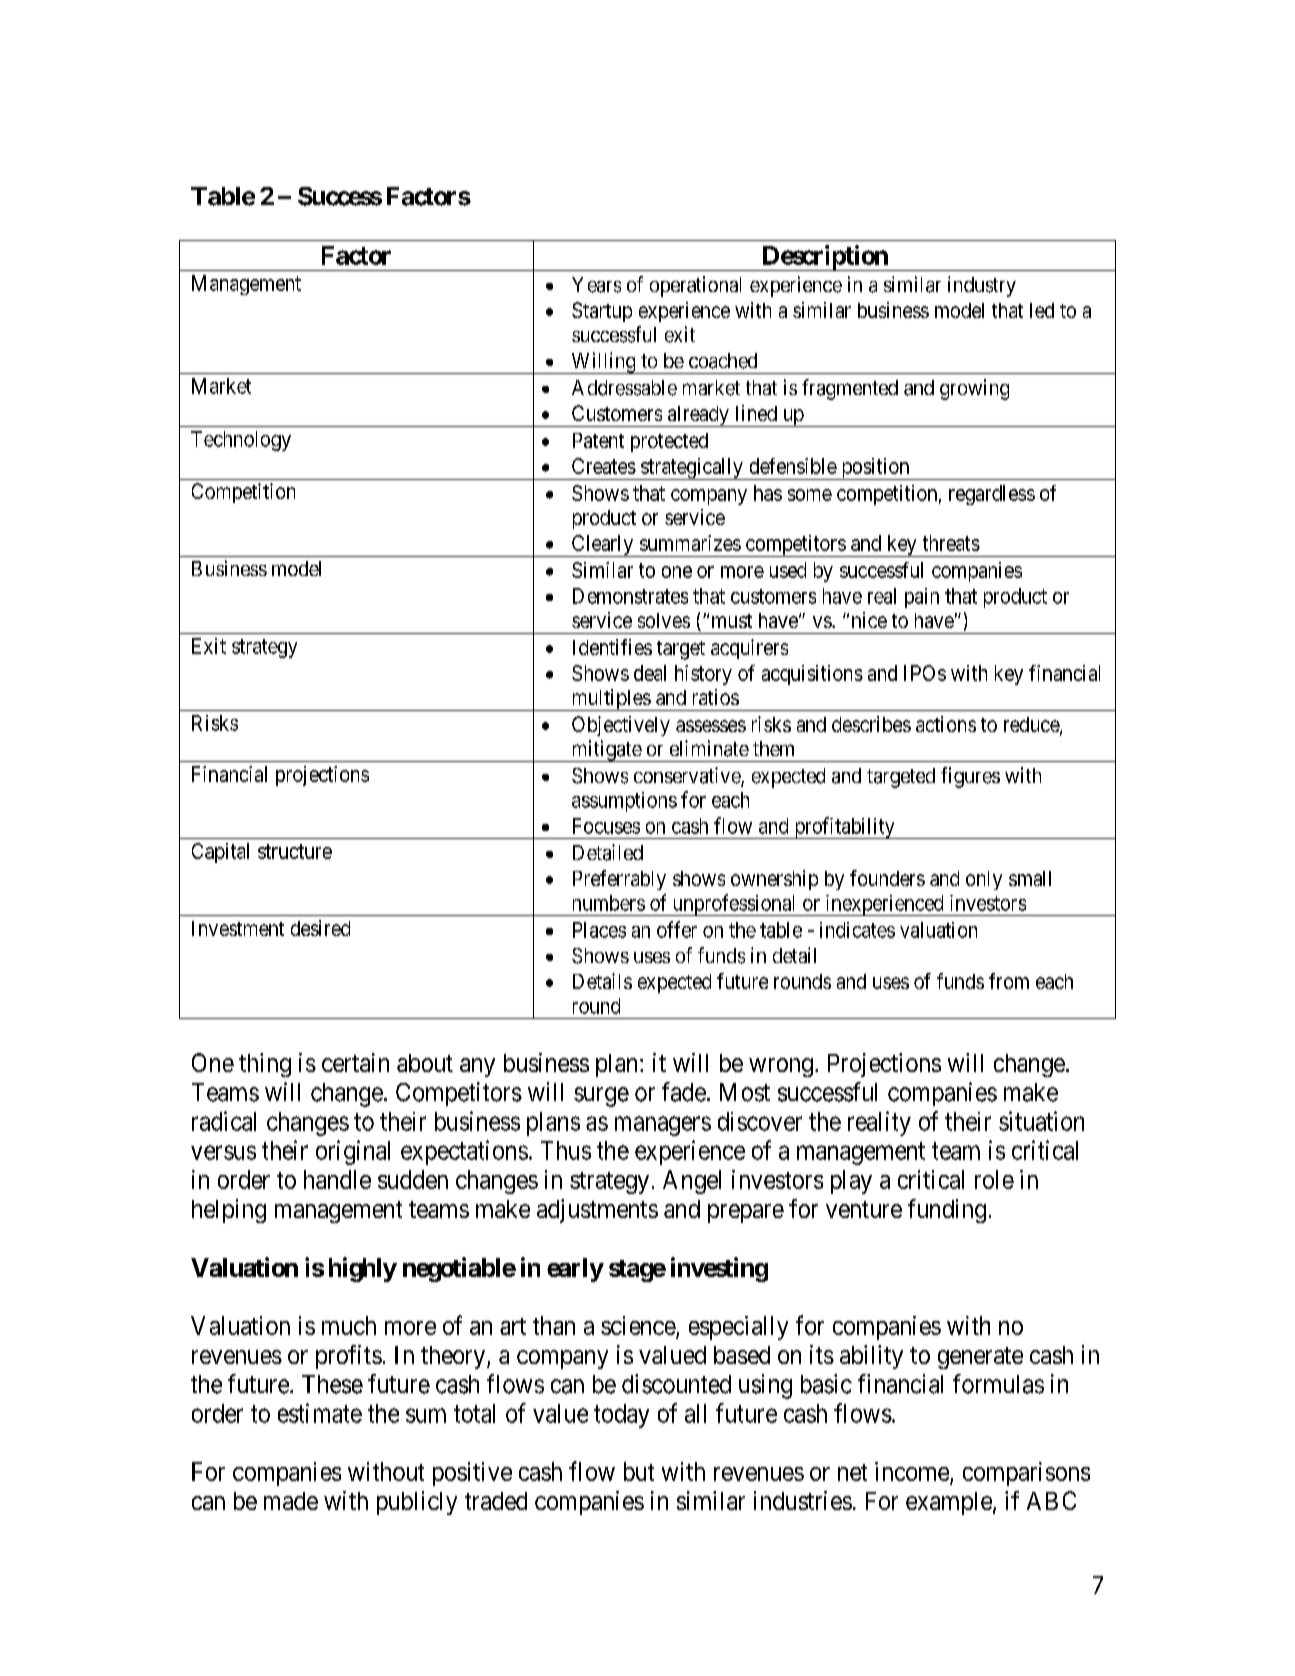 The height and width of the screenshot is (1676, 1295). Describe the element at coordinates (994, 1179) in the screenshot. I see `role` at that location.
